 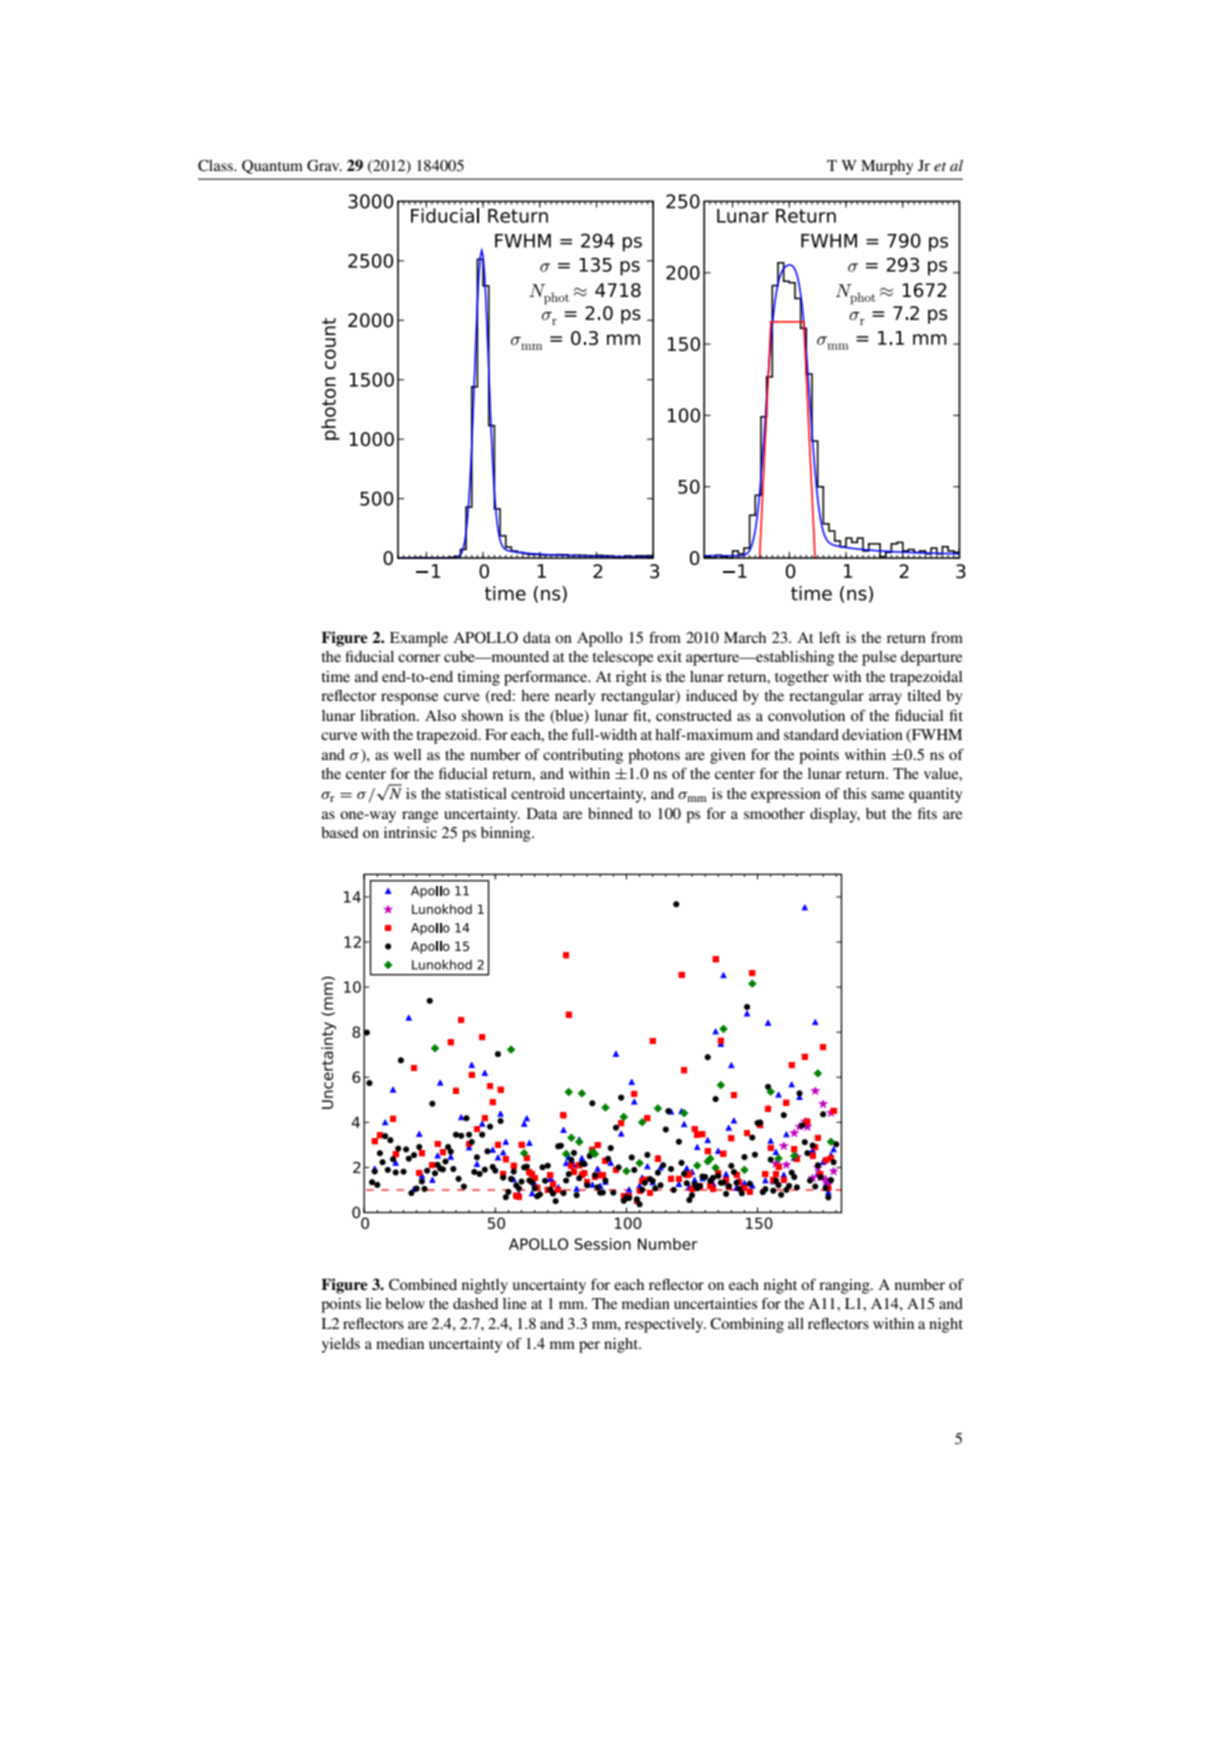 What do you see at coordinates (423, 1285) in the image?
I see `Combined` at bounding box center [423, 1285].
